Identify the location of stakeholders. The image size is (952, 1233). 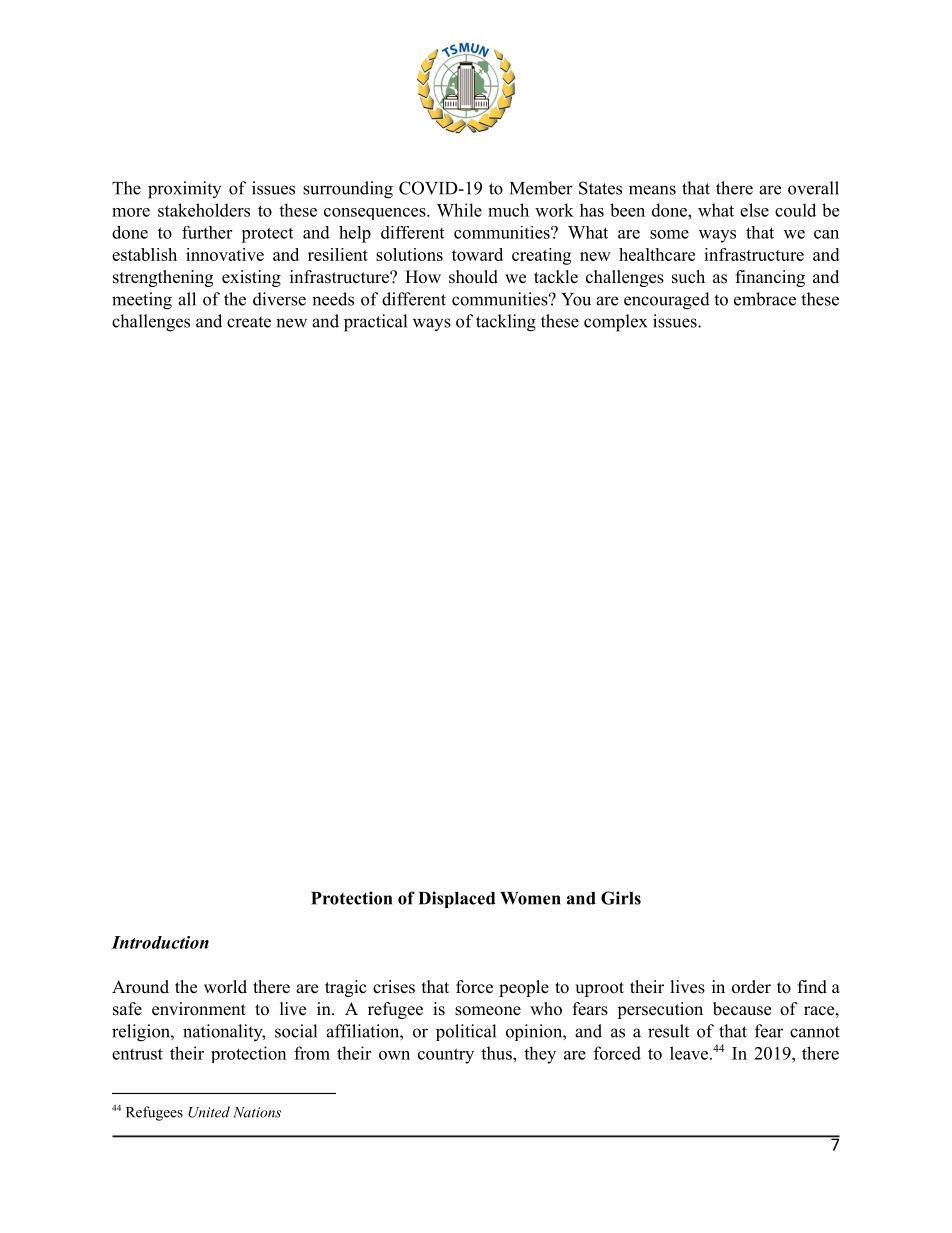
(204, 210).
